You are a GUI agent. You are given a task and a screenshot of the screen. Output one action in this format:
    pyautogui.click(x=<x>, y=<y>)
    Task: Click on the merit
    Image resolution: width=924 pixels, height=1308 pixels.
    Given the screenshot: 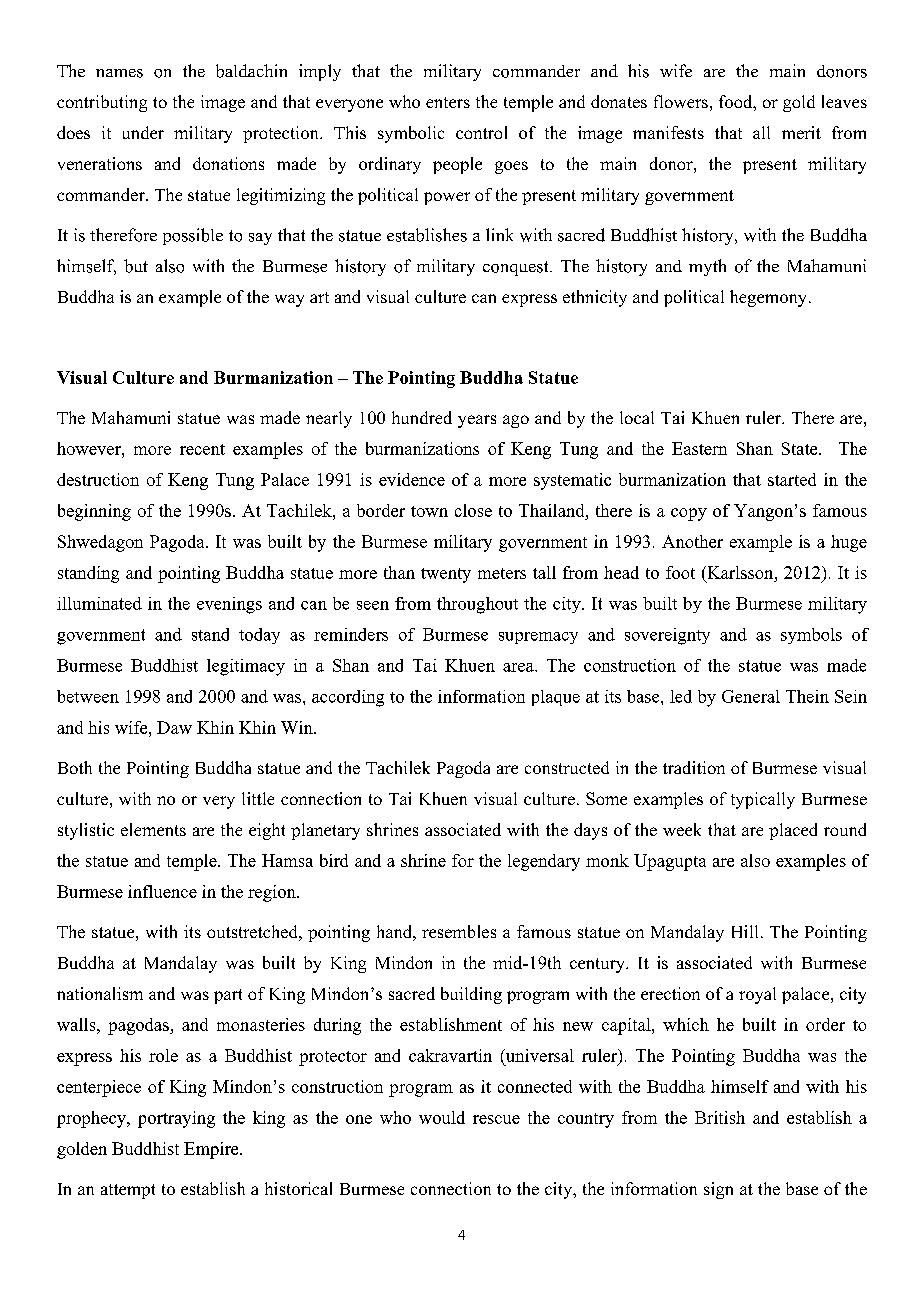 What is the action you would take?
    pyautogui.click(x=801, y=132)
